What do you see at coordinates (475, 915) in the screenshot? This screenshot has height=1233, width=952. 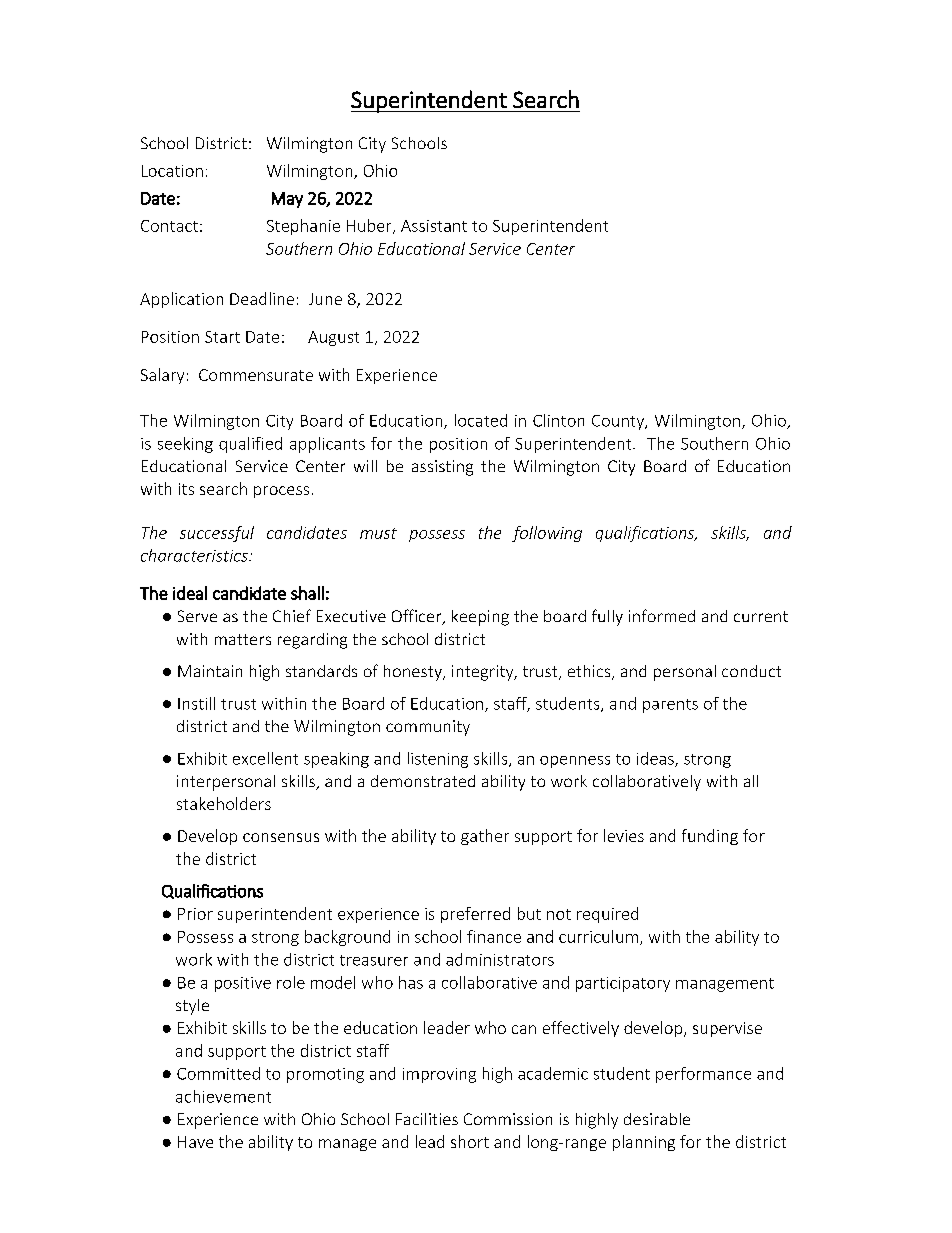 I see `preferred` at bounding box center [475, 915].
